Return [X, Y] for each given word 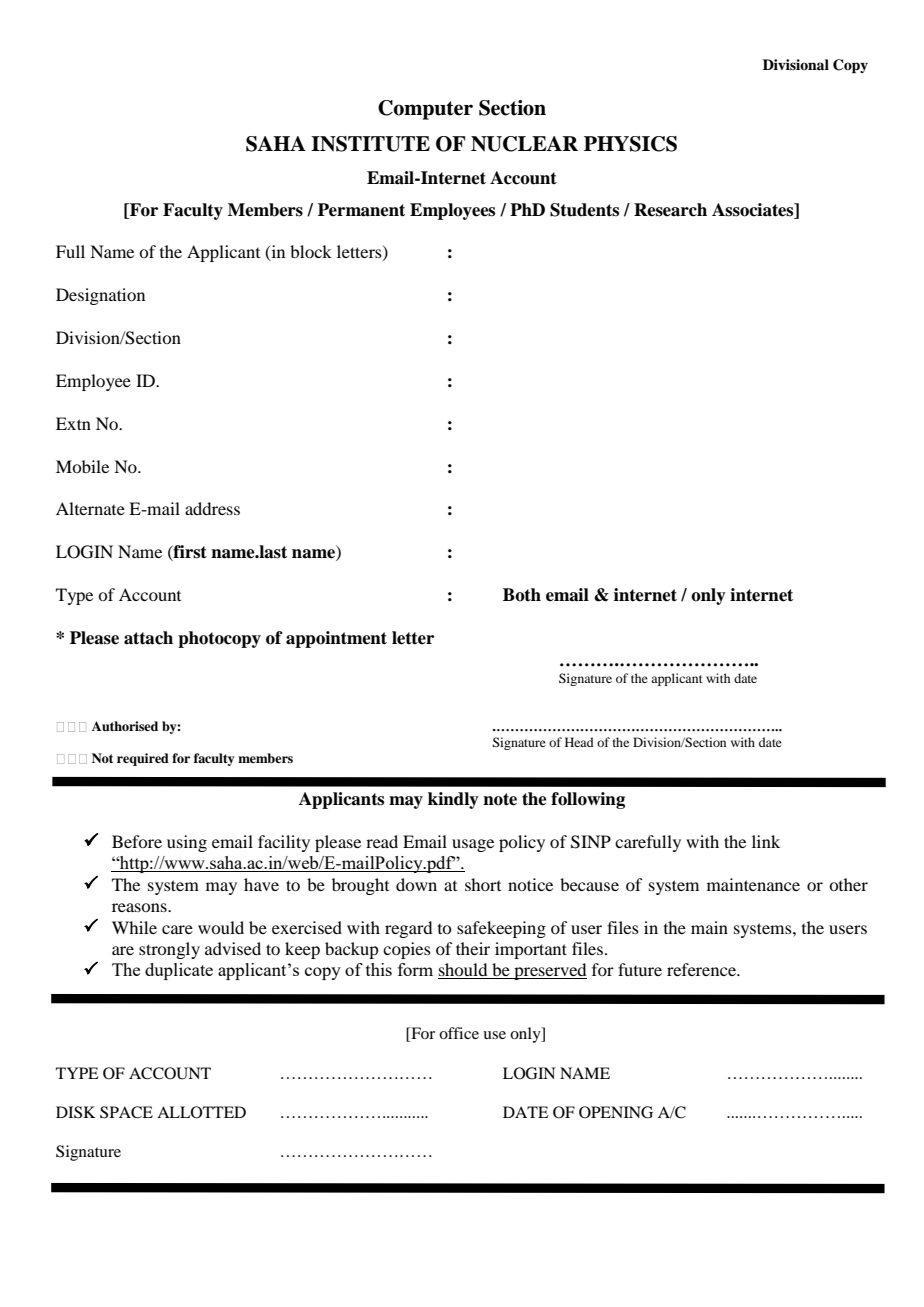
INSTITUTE [370, 144]
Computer [425, 110]
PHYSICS [630, 144]
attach [148, 638]
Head [579, 742]
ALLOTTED [201, 1112]
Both [522, 595]
